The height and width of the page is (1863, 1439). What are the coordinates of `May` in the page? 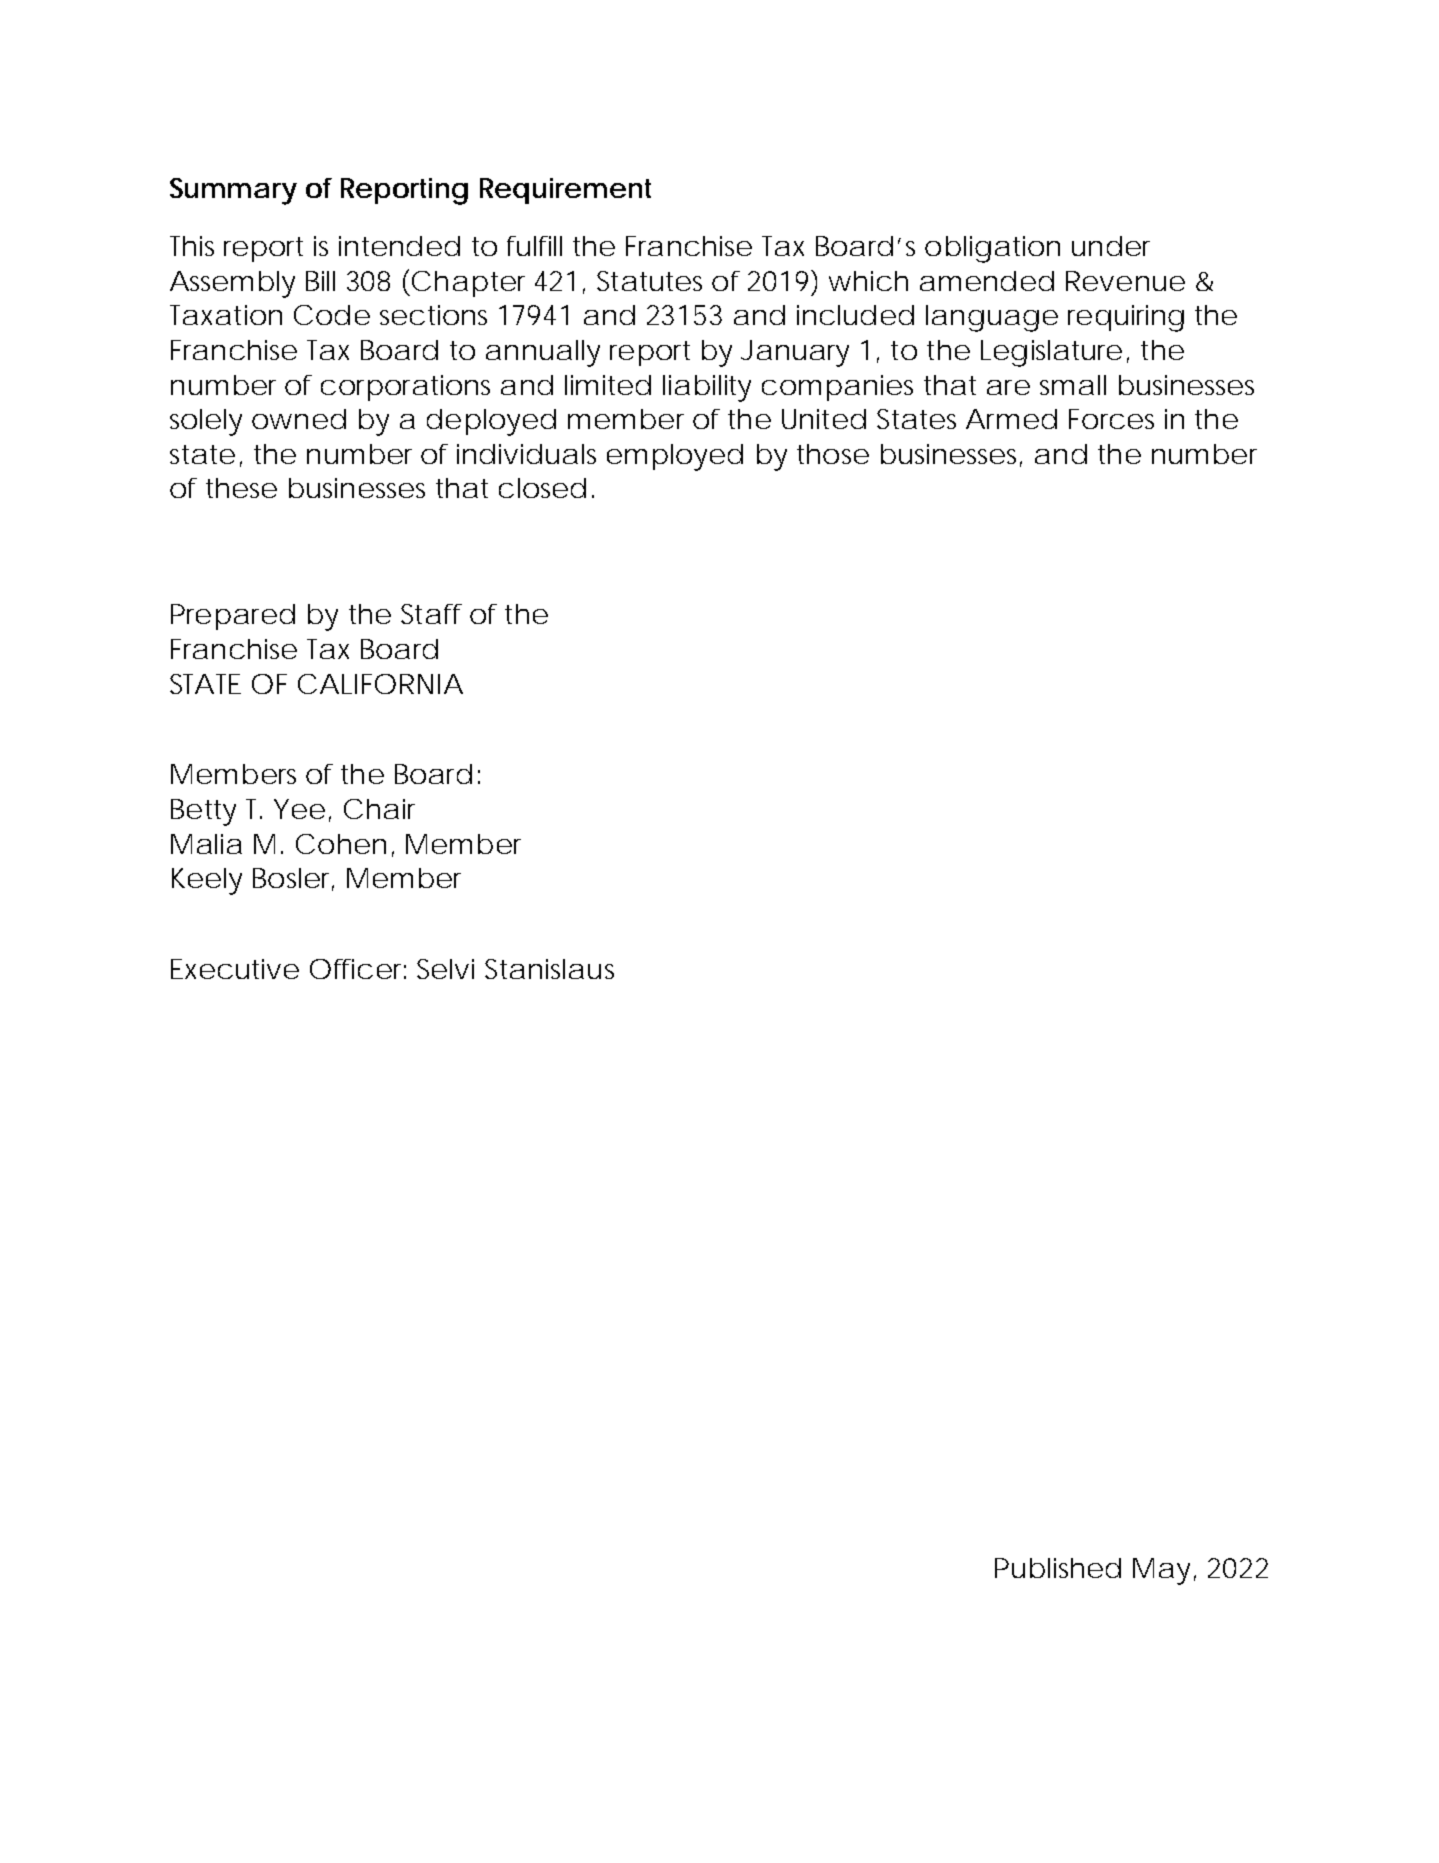 It's located at (1161, 1571).
